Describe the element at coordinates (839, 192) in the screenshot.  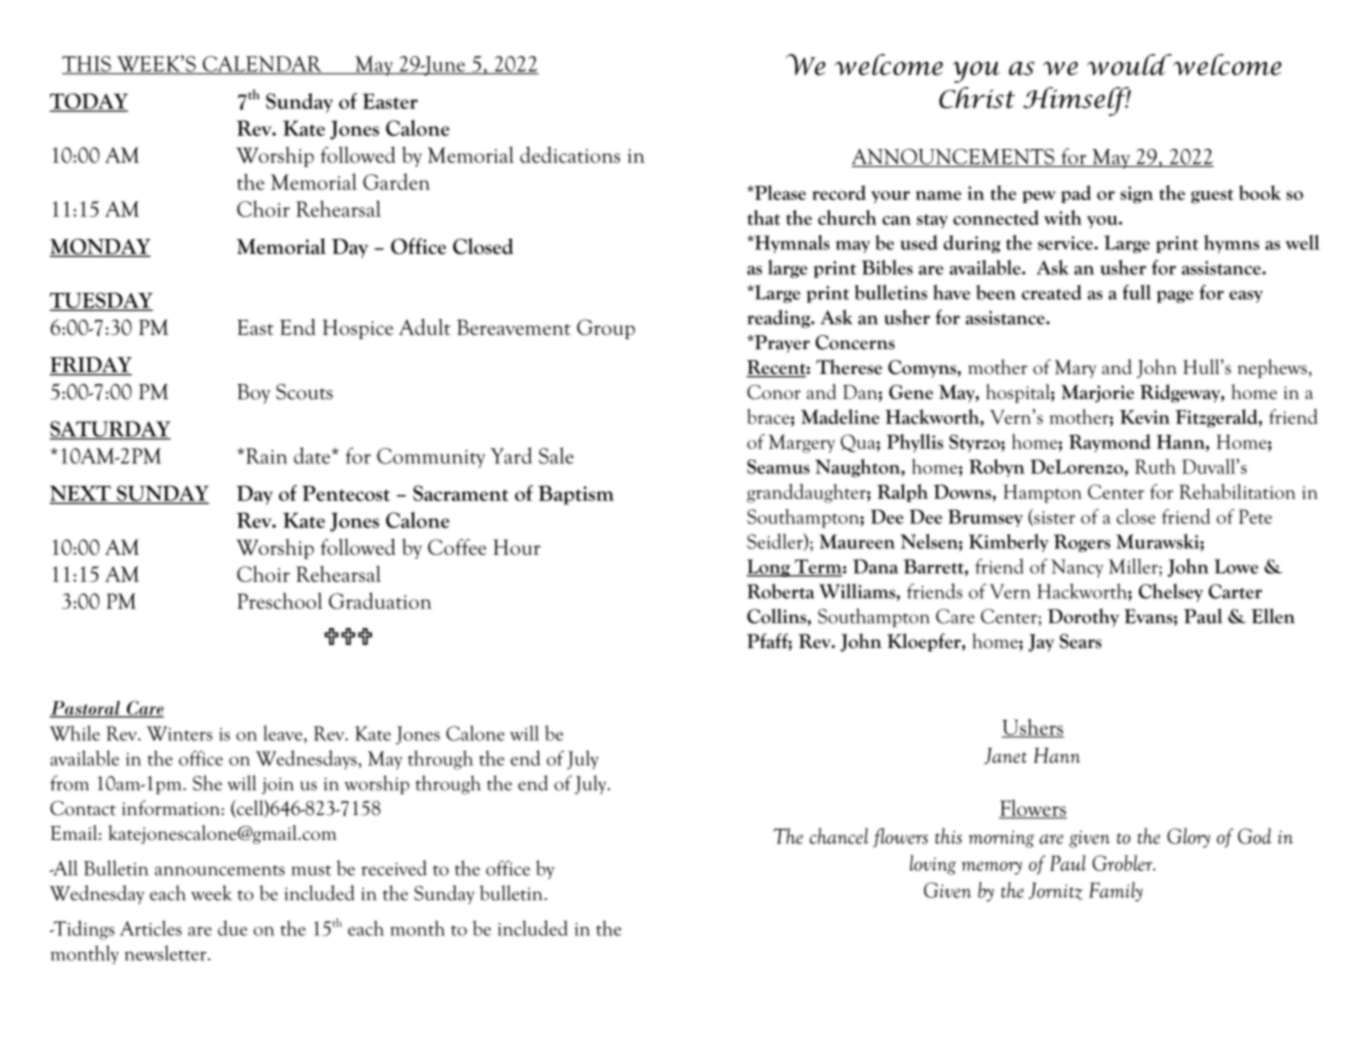
I see `record` at that location.
